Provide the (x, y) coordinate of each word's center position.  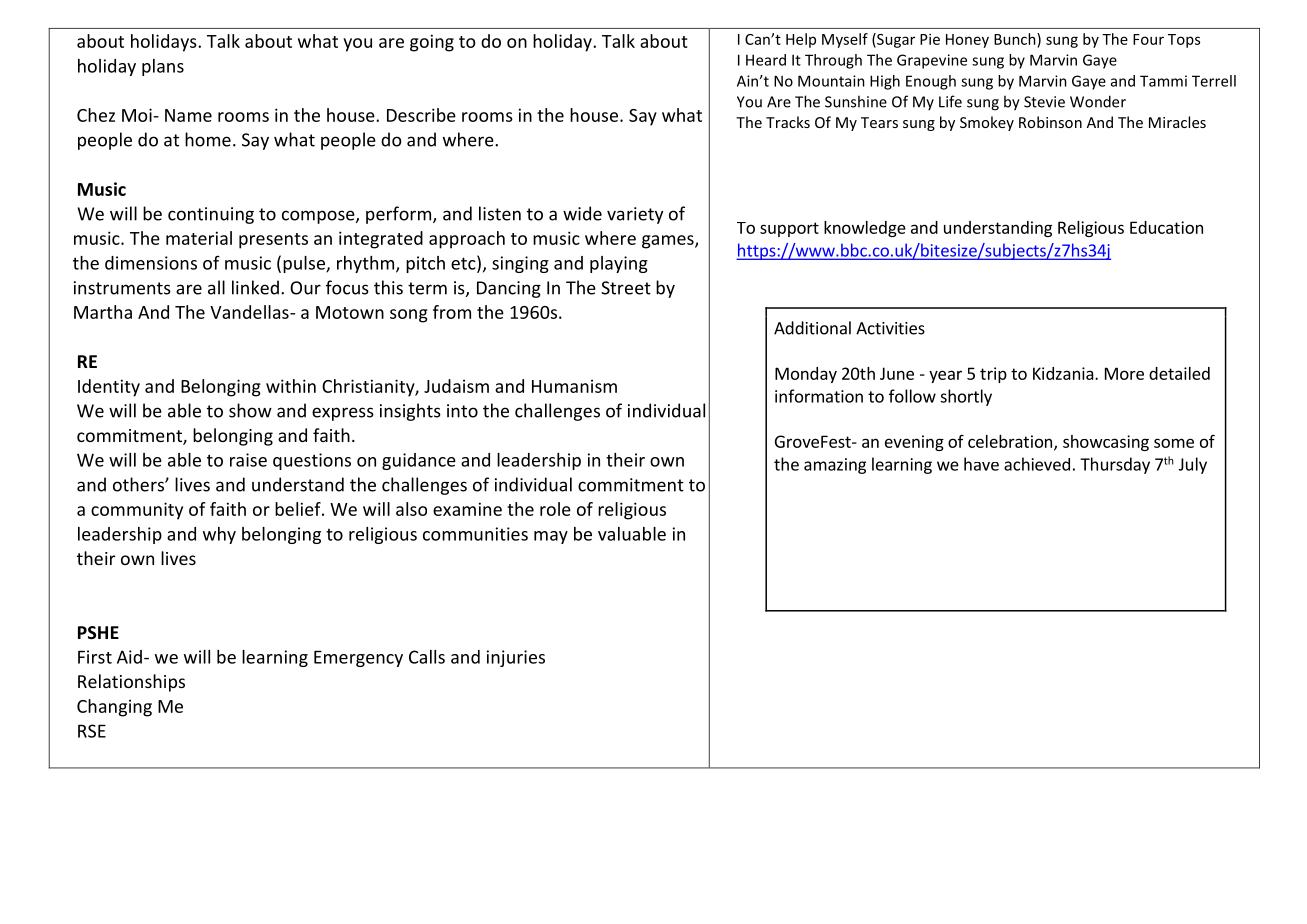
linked (255, 287)
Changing (114, 708)
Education (1166, 227)
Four (1148, 39)
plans (163, 67)
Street (626, 288)
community (137, 511)
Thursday (1115, 465)
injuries (516, 658)
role (555, 509)
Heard (766, 60)
